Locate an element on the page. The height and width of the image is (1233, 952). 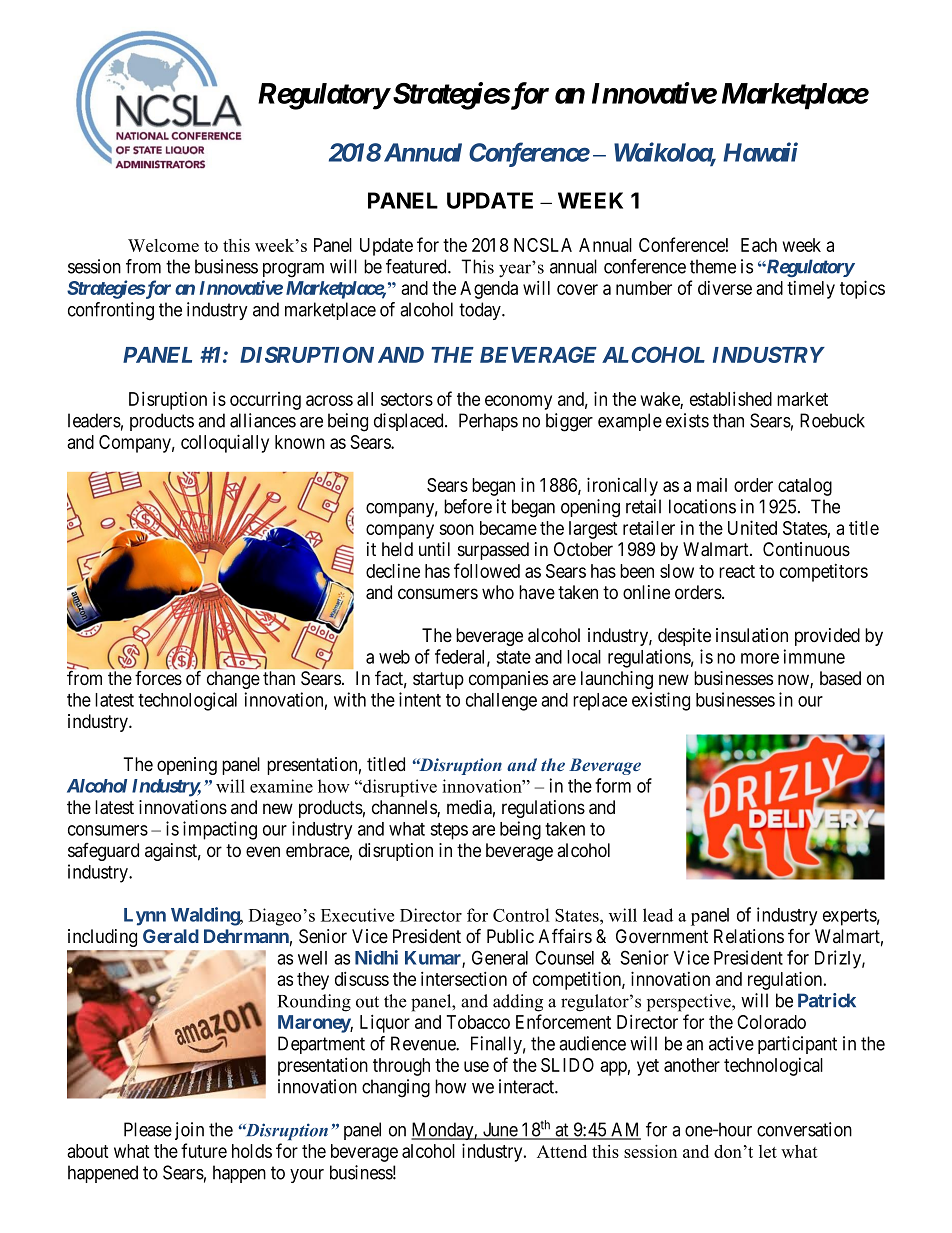
June is located at coordinates (500, 1130).
